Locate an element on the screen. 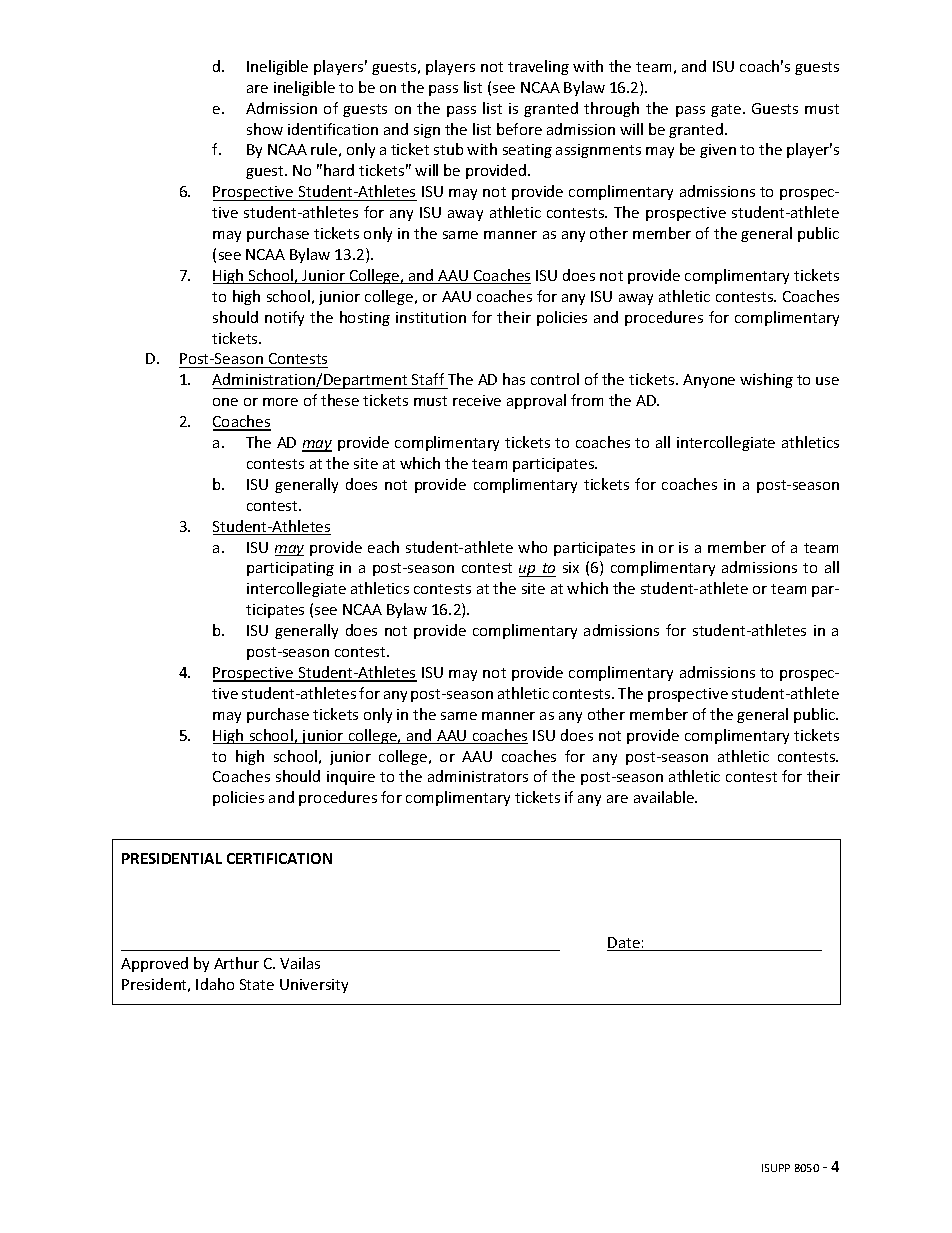 Image resolution: width=952 pixels, height=1233 pixels. before is located at coordinates (519, 129).
